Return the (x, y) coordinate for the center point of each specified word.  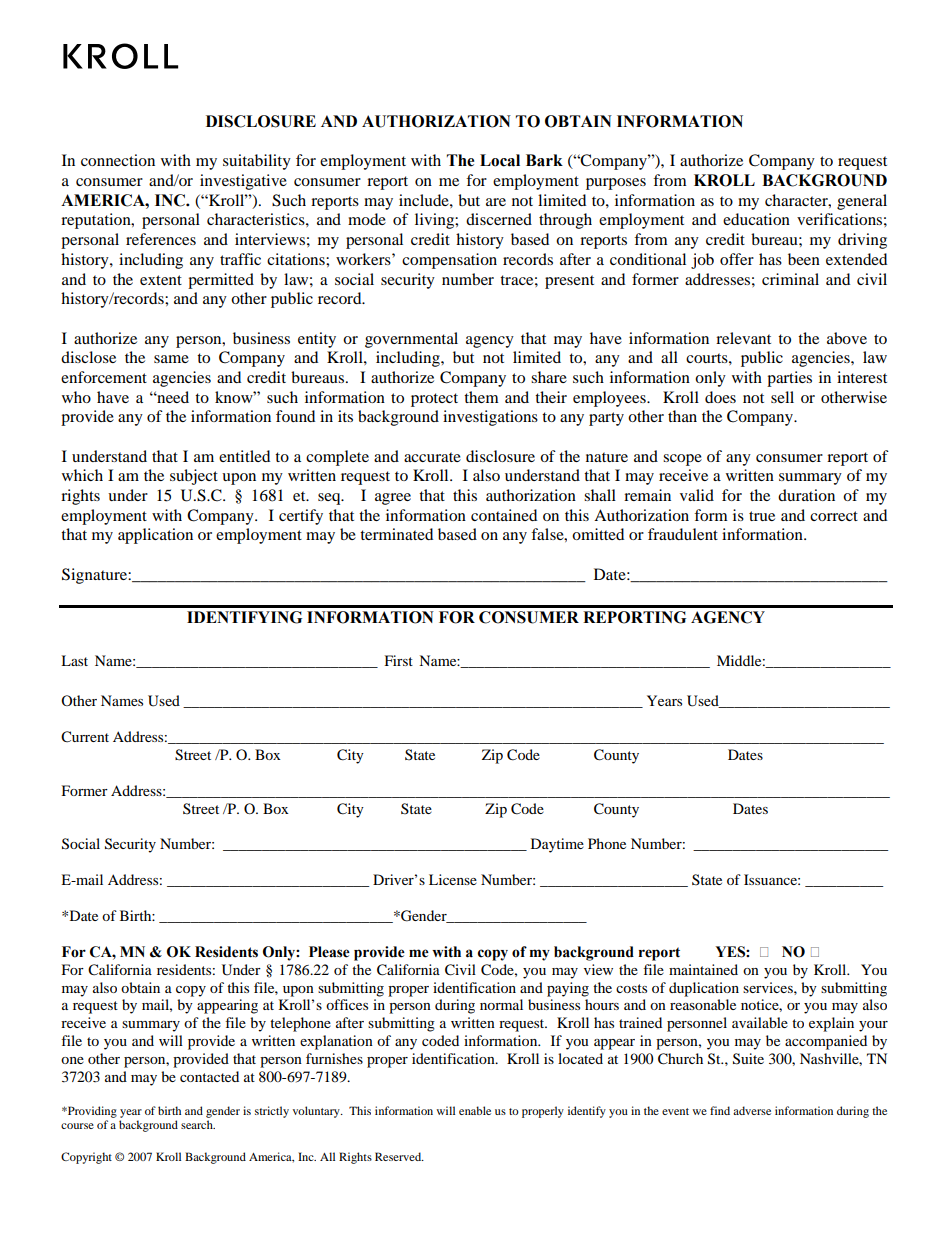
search (198, 1124)
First (399, 660)
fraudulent (683, 534)
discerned (499, 219)
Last (74, 660)
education (756, 219)
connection (118, 160)
